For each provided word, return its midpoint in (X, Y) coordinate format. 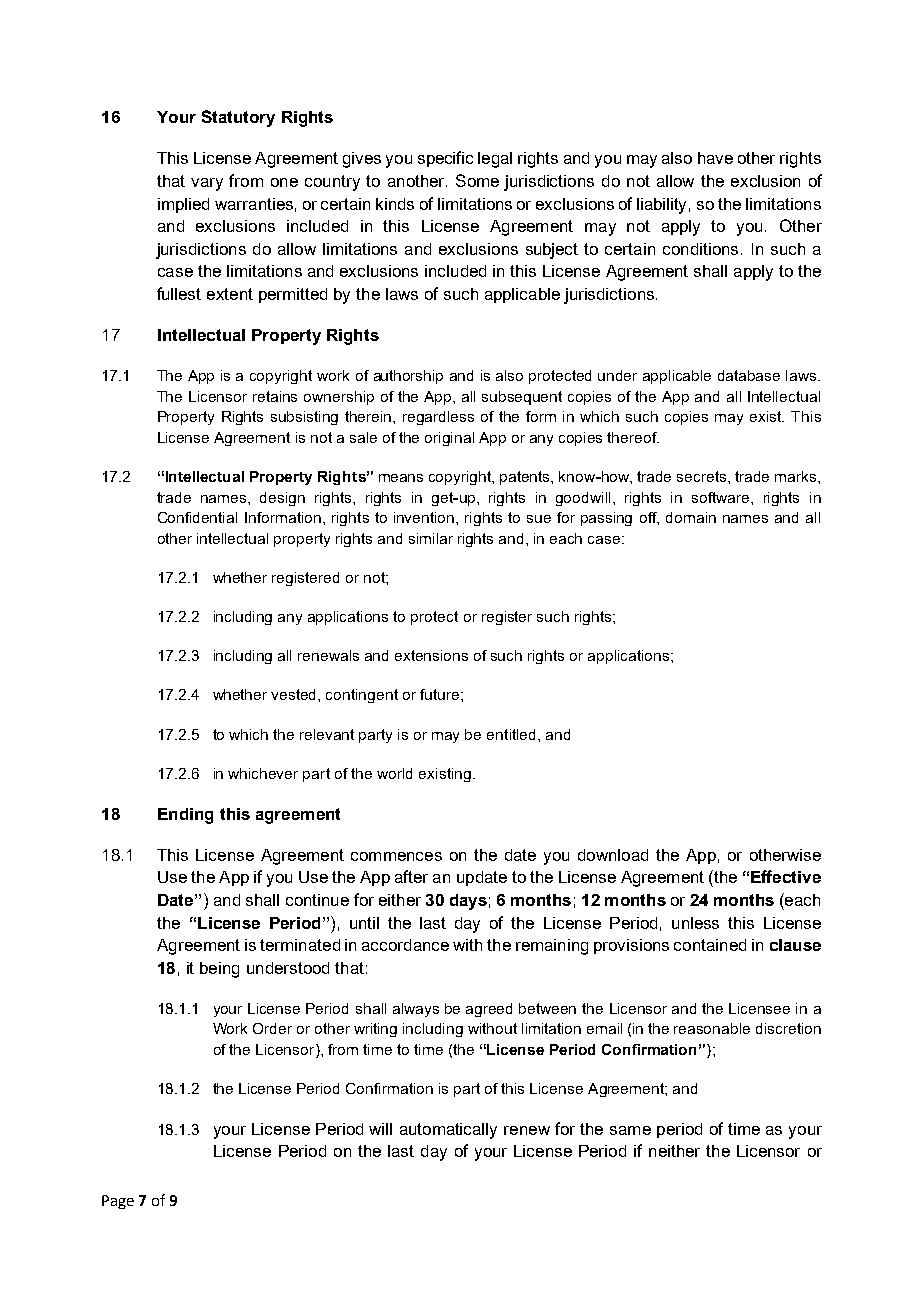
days (468, 902)
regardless (438, 418)
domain (691, 517)
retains (275, 396)
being (219, 970)
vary (207, 184)
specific (445, 159)
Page (118, 1202)
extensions (431, 655)
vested (295, 694)
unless (695, 923)
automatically (448, 1131)
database (749, 375)
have (715, 158)
